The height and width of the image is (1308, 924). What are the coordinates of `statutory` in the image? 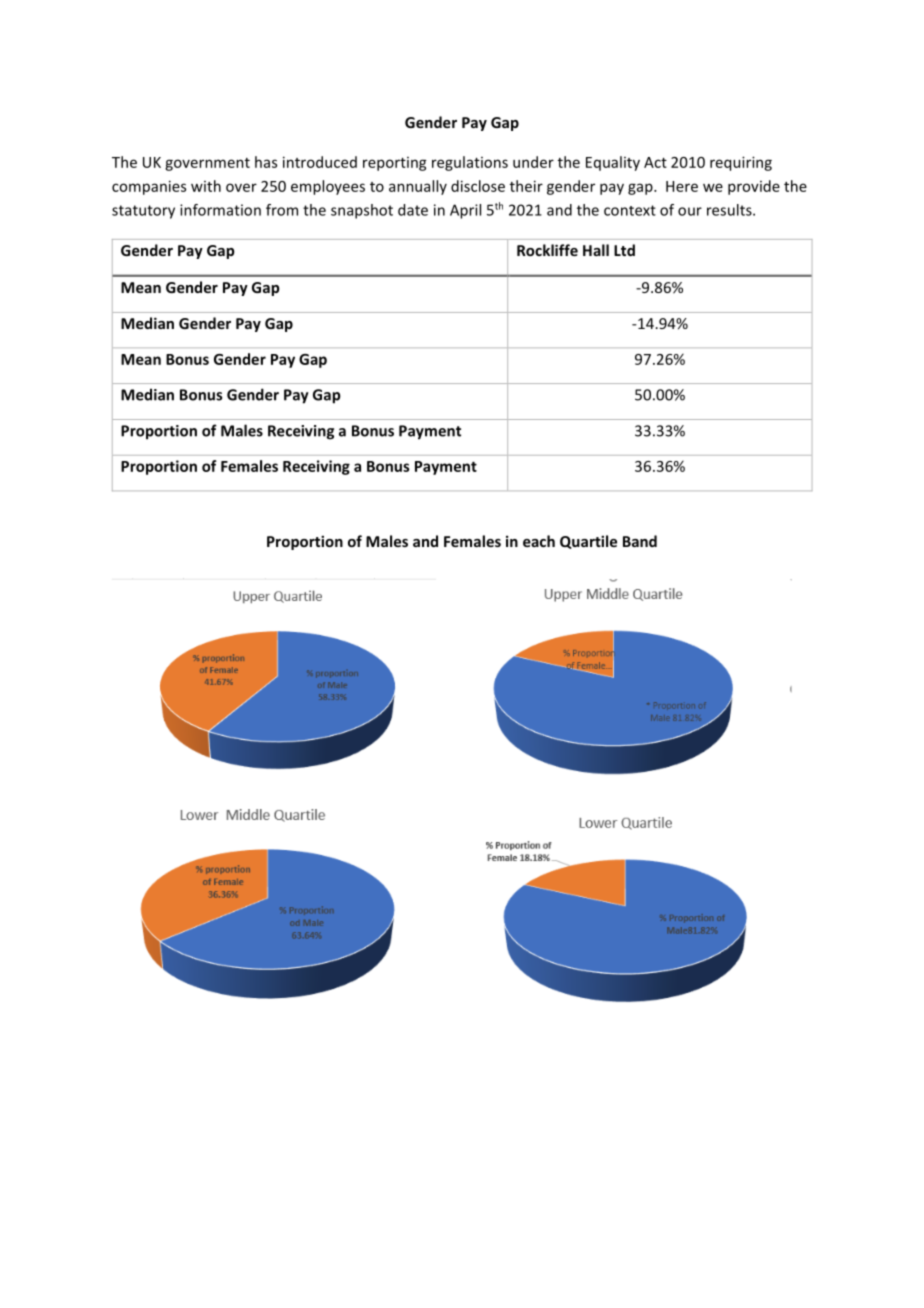 It's located at (143, 212).
